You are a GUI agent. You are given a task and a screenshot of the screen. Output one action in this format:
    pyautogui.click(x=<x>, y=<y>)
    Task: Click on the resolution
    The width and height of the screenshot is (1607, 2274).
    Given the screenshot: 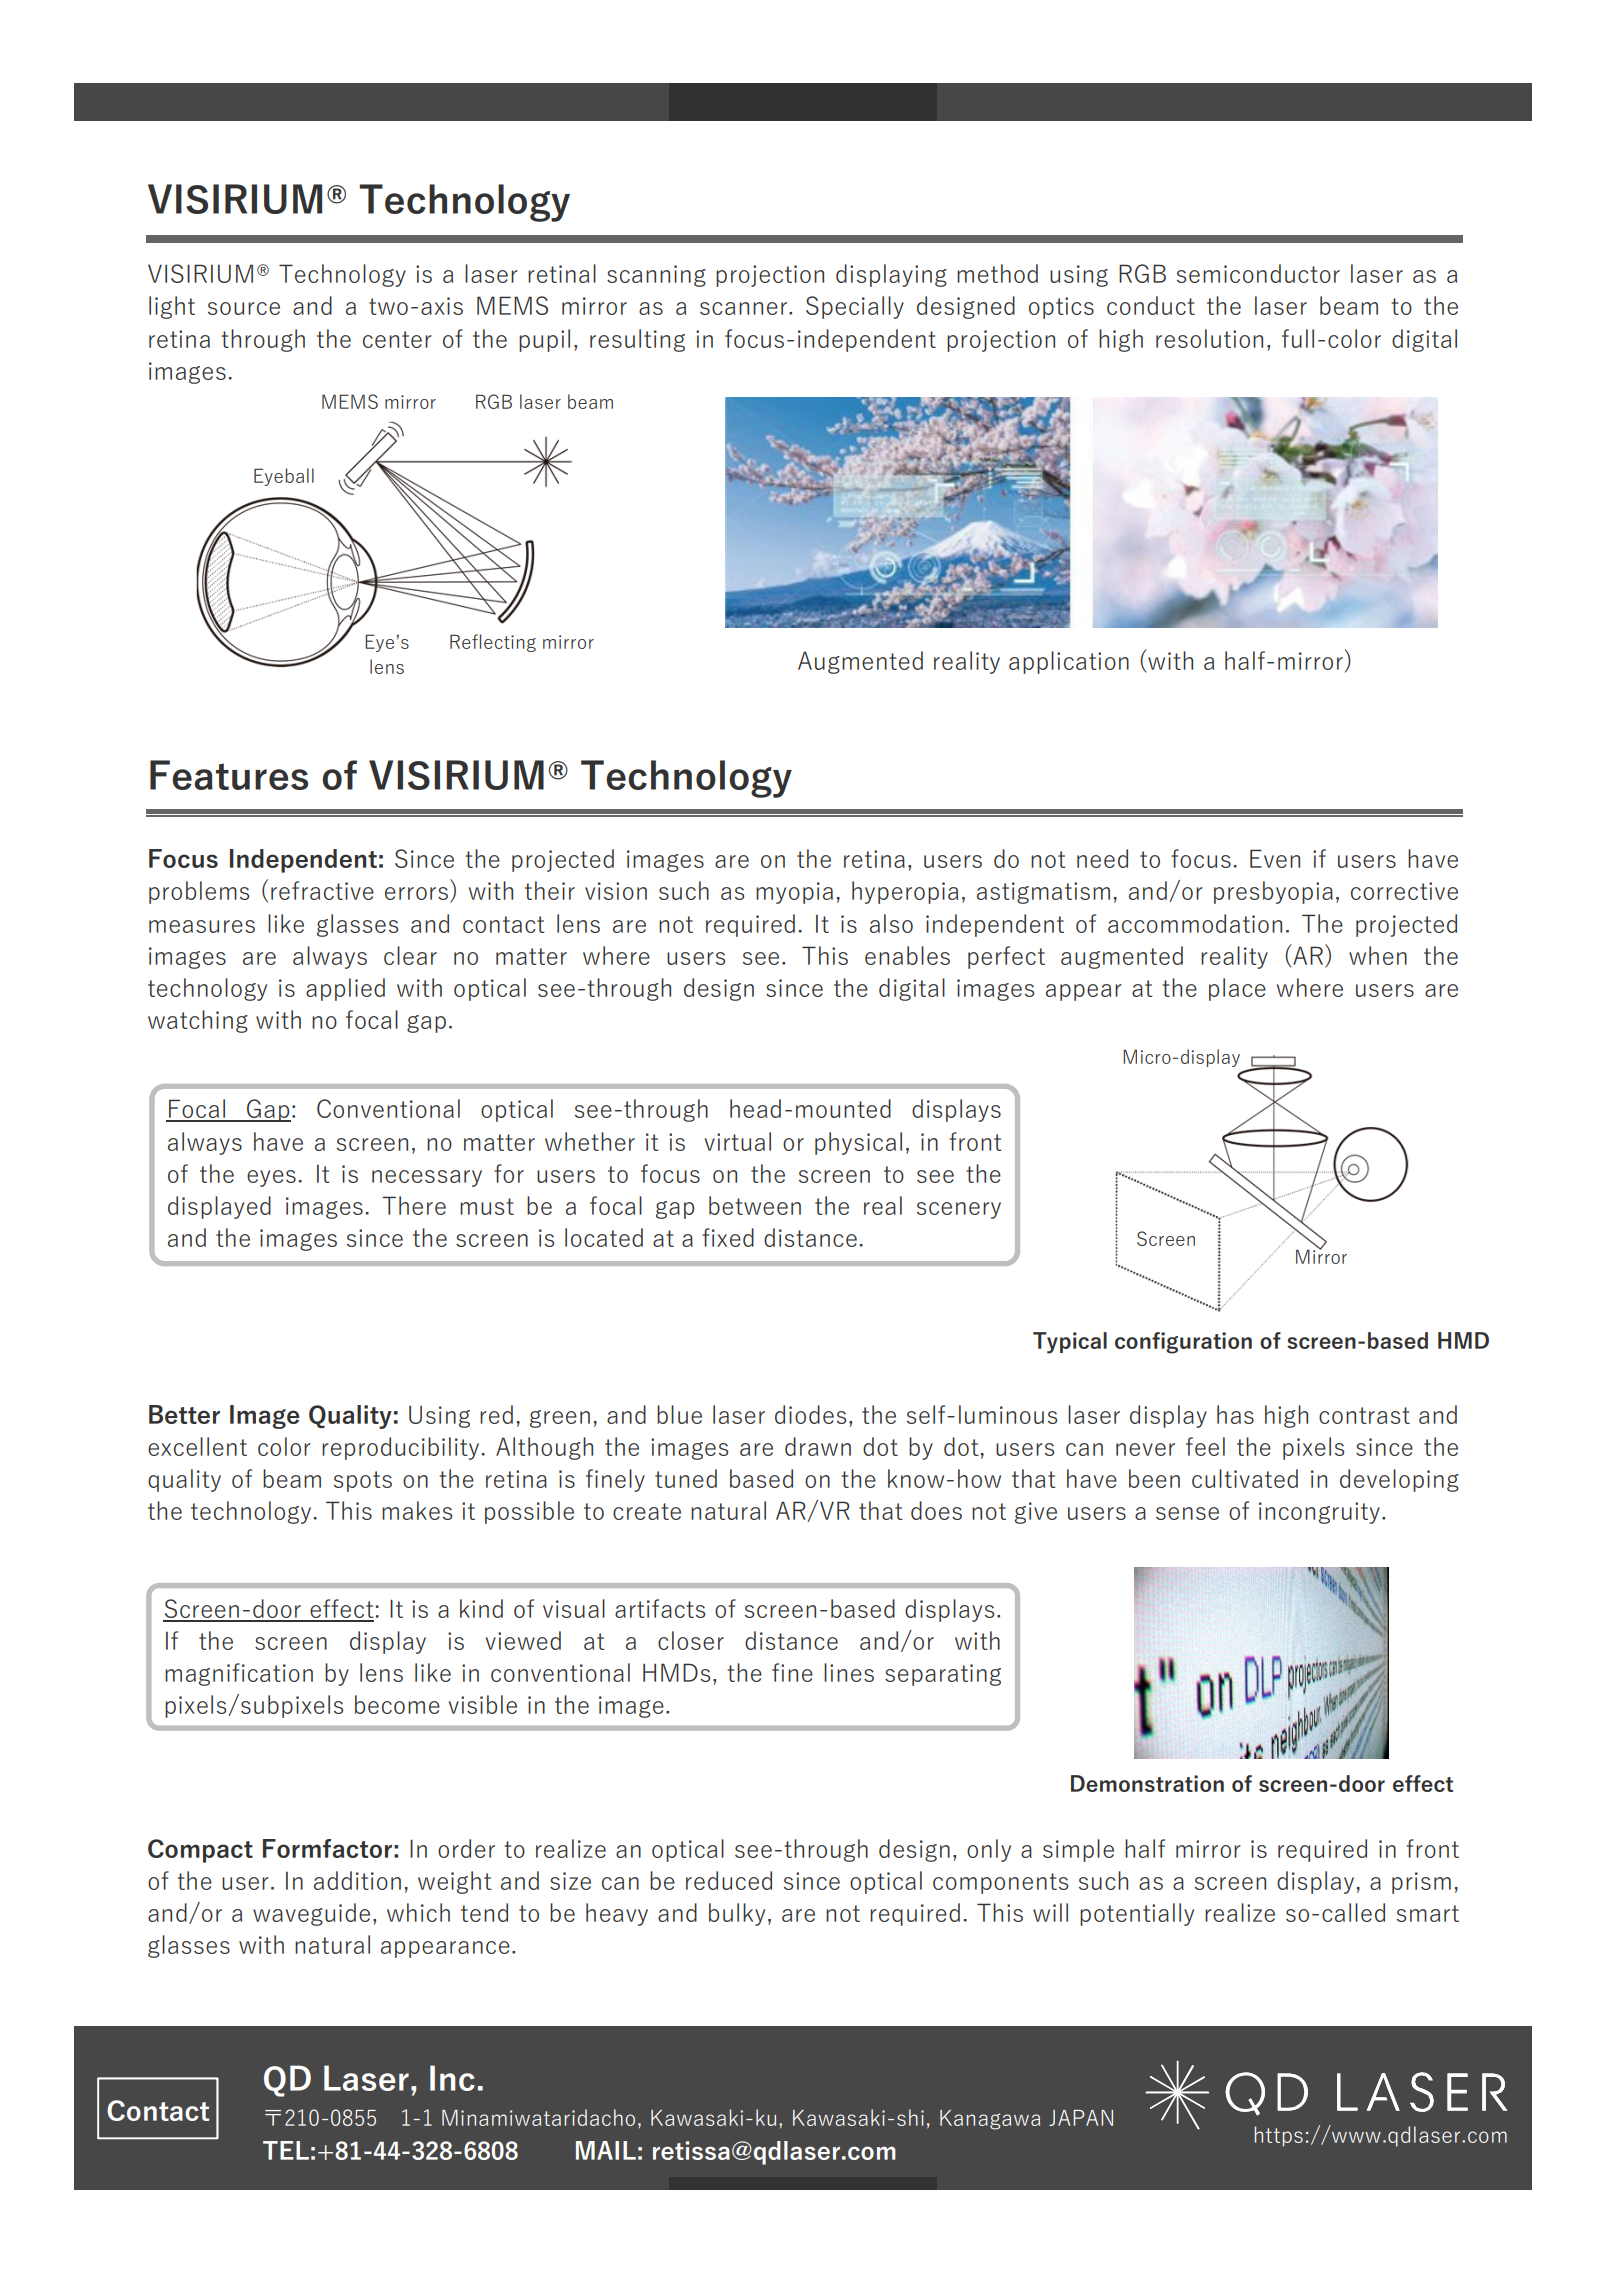 What is the action you would take?
    pyautogui.click(x=1209, y=338)
